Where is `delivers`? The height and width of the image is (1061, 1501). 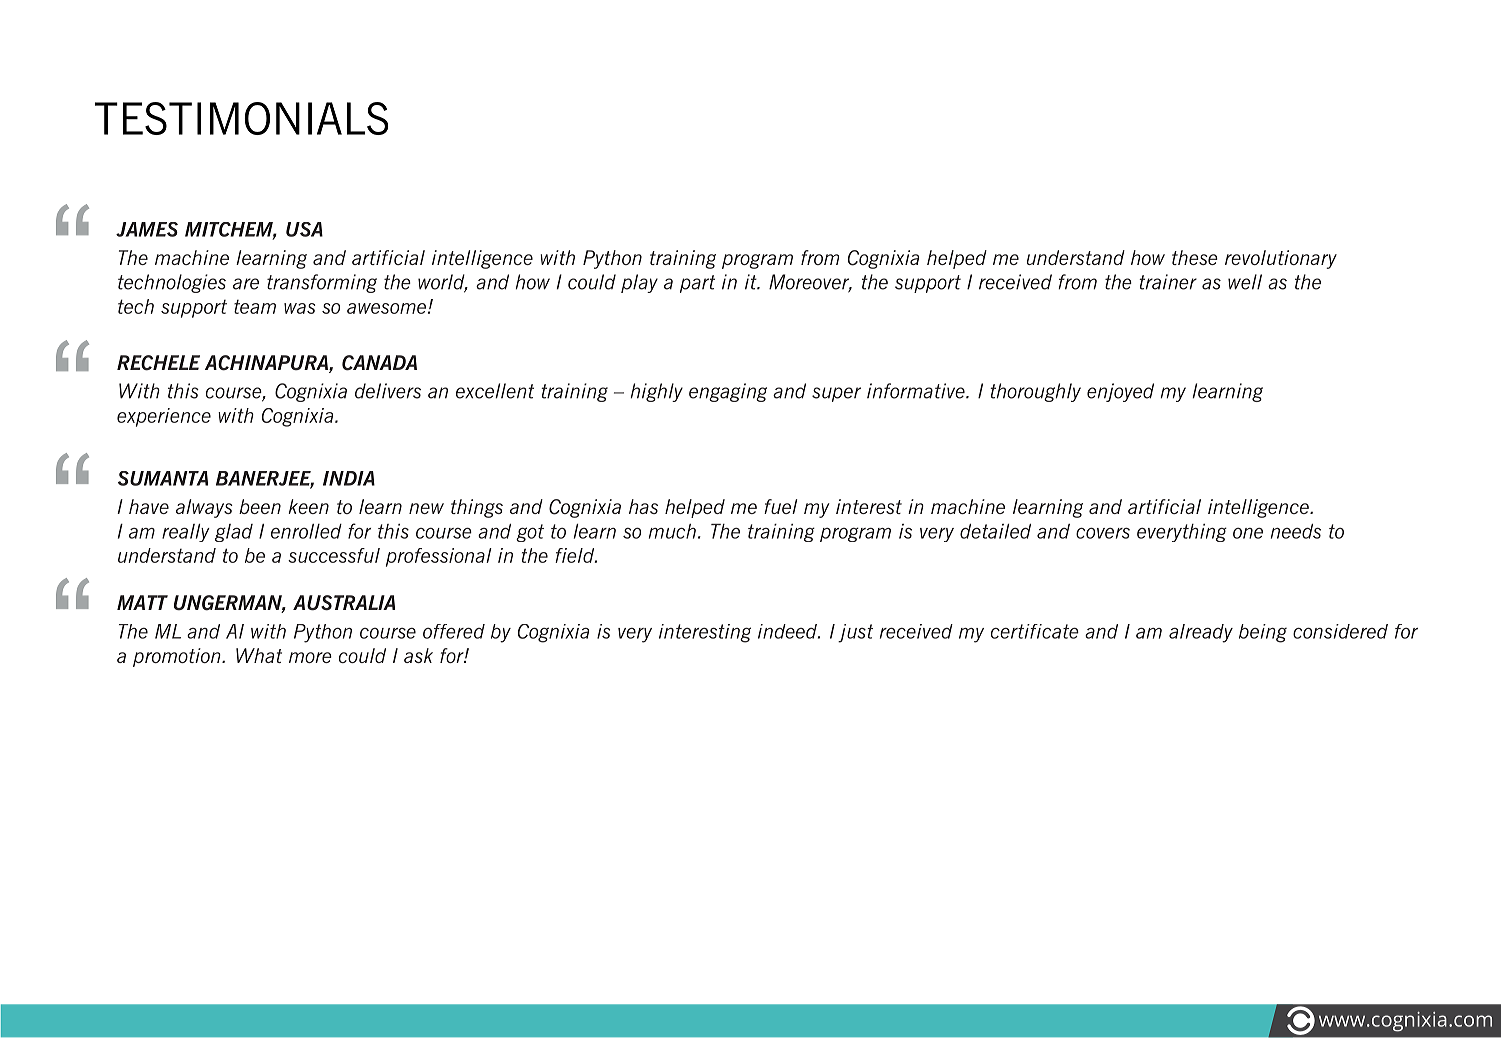
delivers is located at coordinates (388, 391).
